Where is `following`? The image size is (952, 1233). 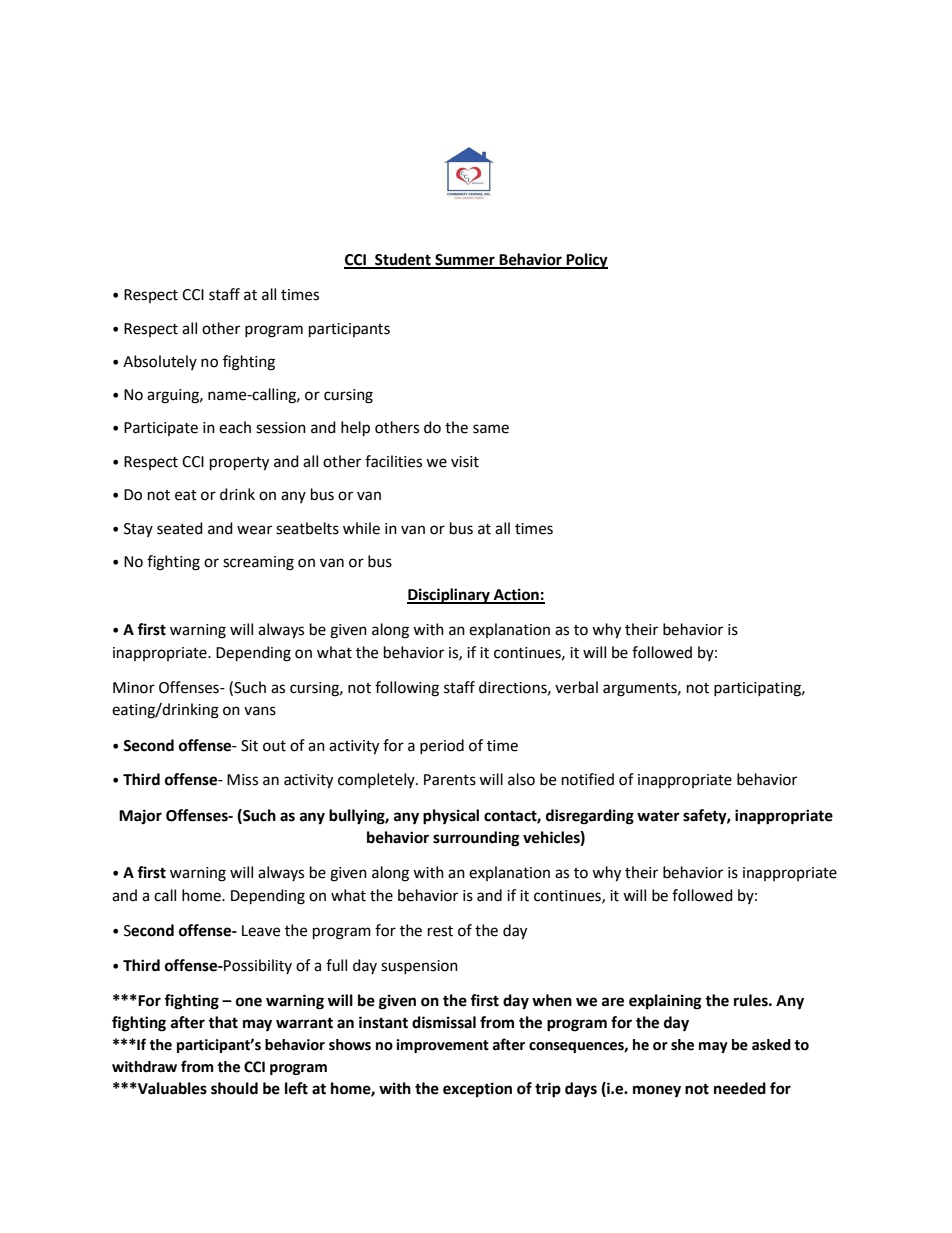 following is located at coordinates (407, 689).
